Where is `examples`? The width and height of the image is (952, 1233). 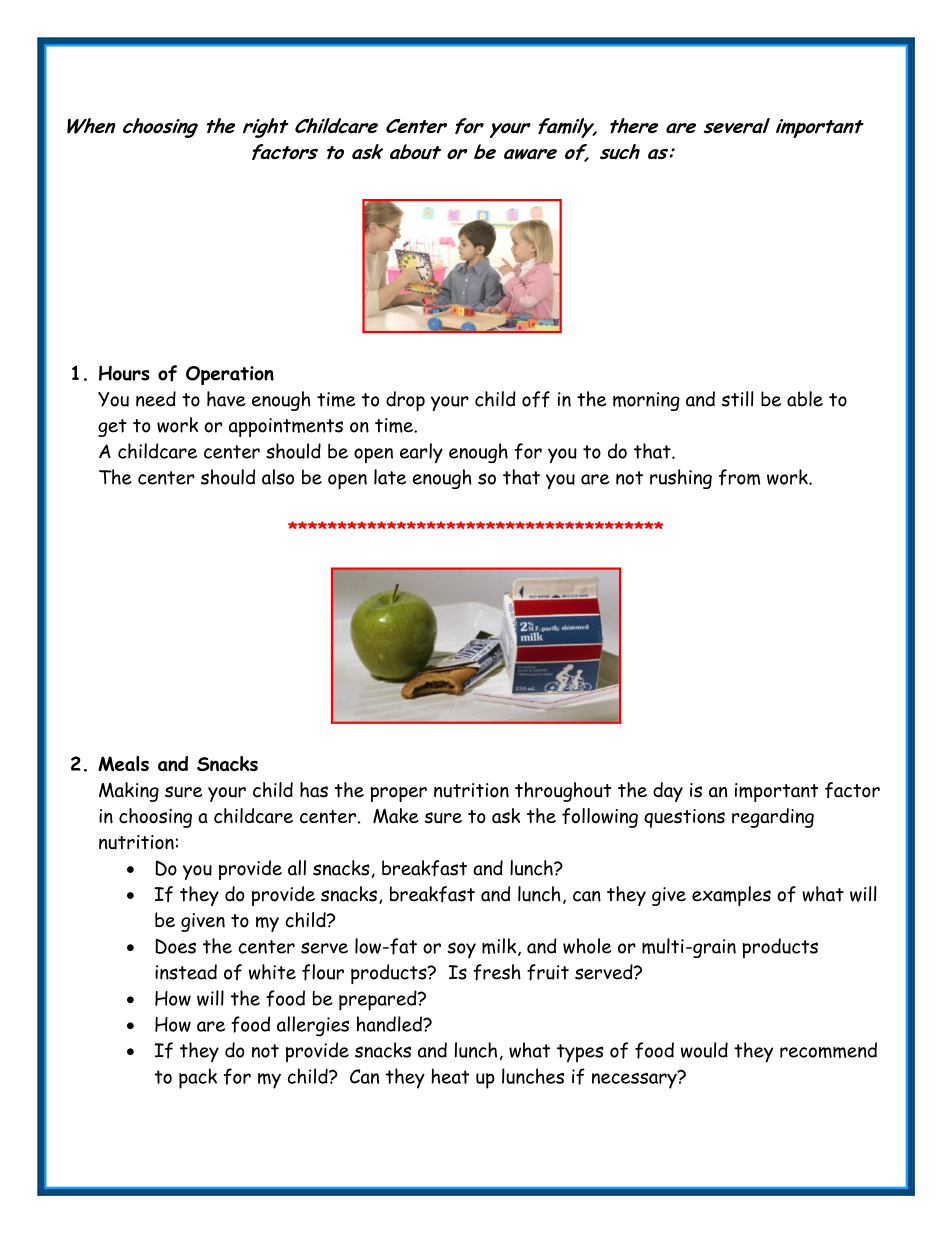
examples is located at coordinates (731, 896).
